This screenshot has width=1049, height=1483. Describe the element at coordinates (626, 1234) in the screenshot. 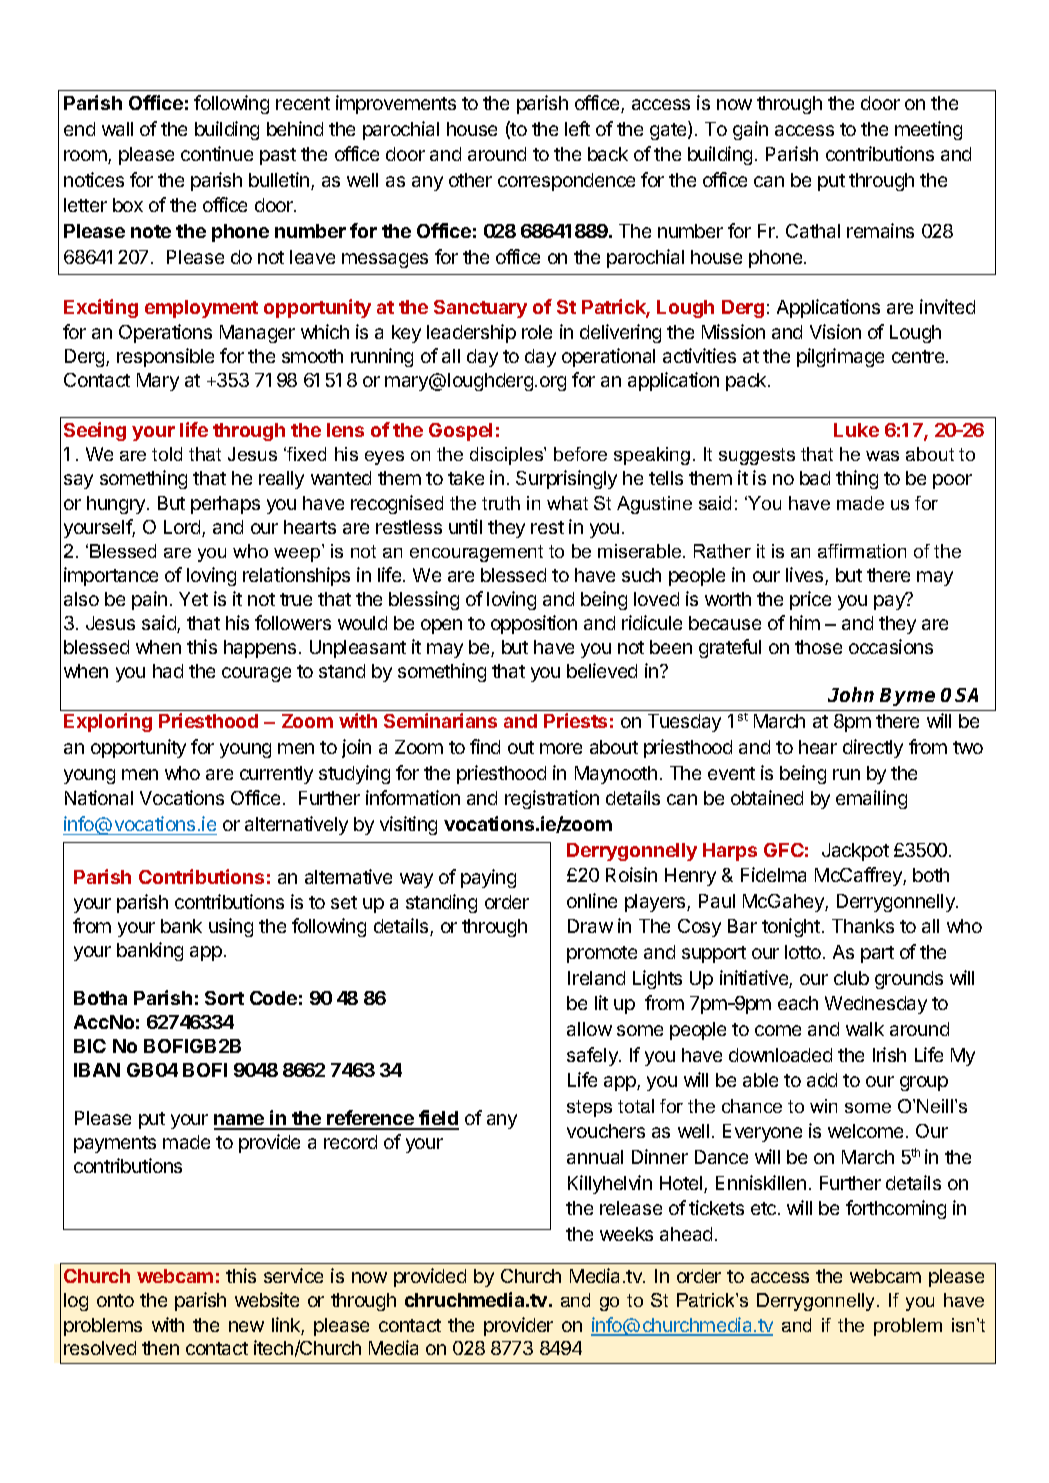

I see `weeks` at that location.
